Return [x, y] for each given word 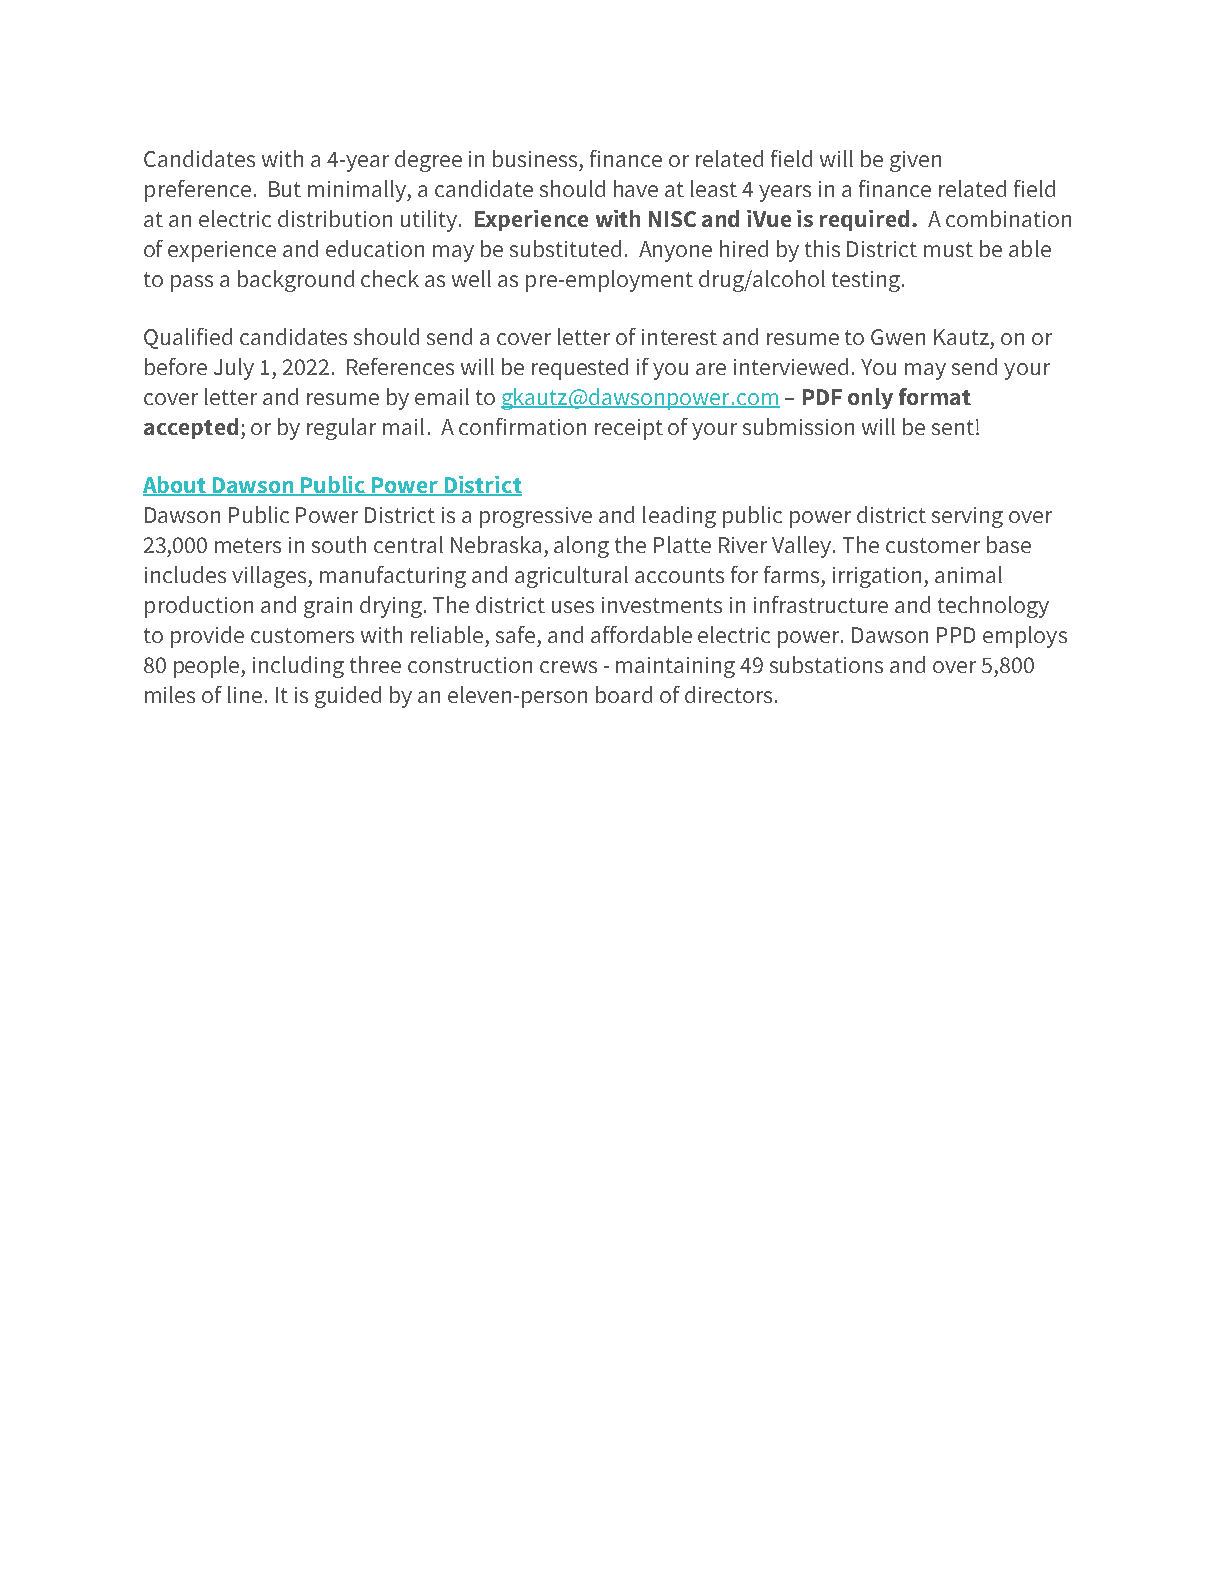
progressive [536, 517]
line [245, 694]
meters [248, 545]
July [234, 369]
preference [198, 191]
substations [826, 664]
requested [580, 369]
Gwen [898, 337]
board [624, 694]
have [636, 188]
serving [967, 517]
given [915, 161]
